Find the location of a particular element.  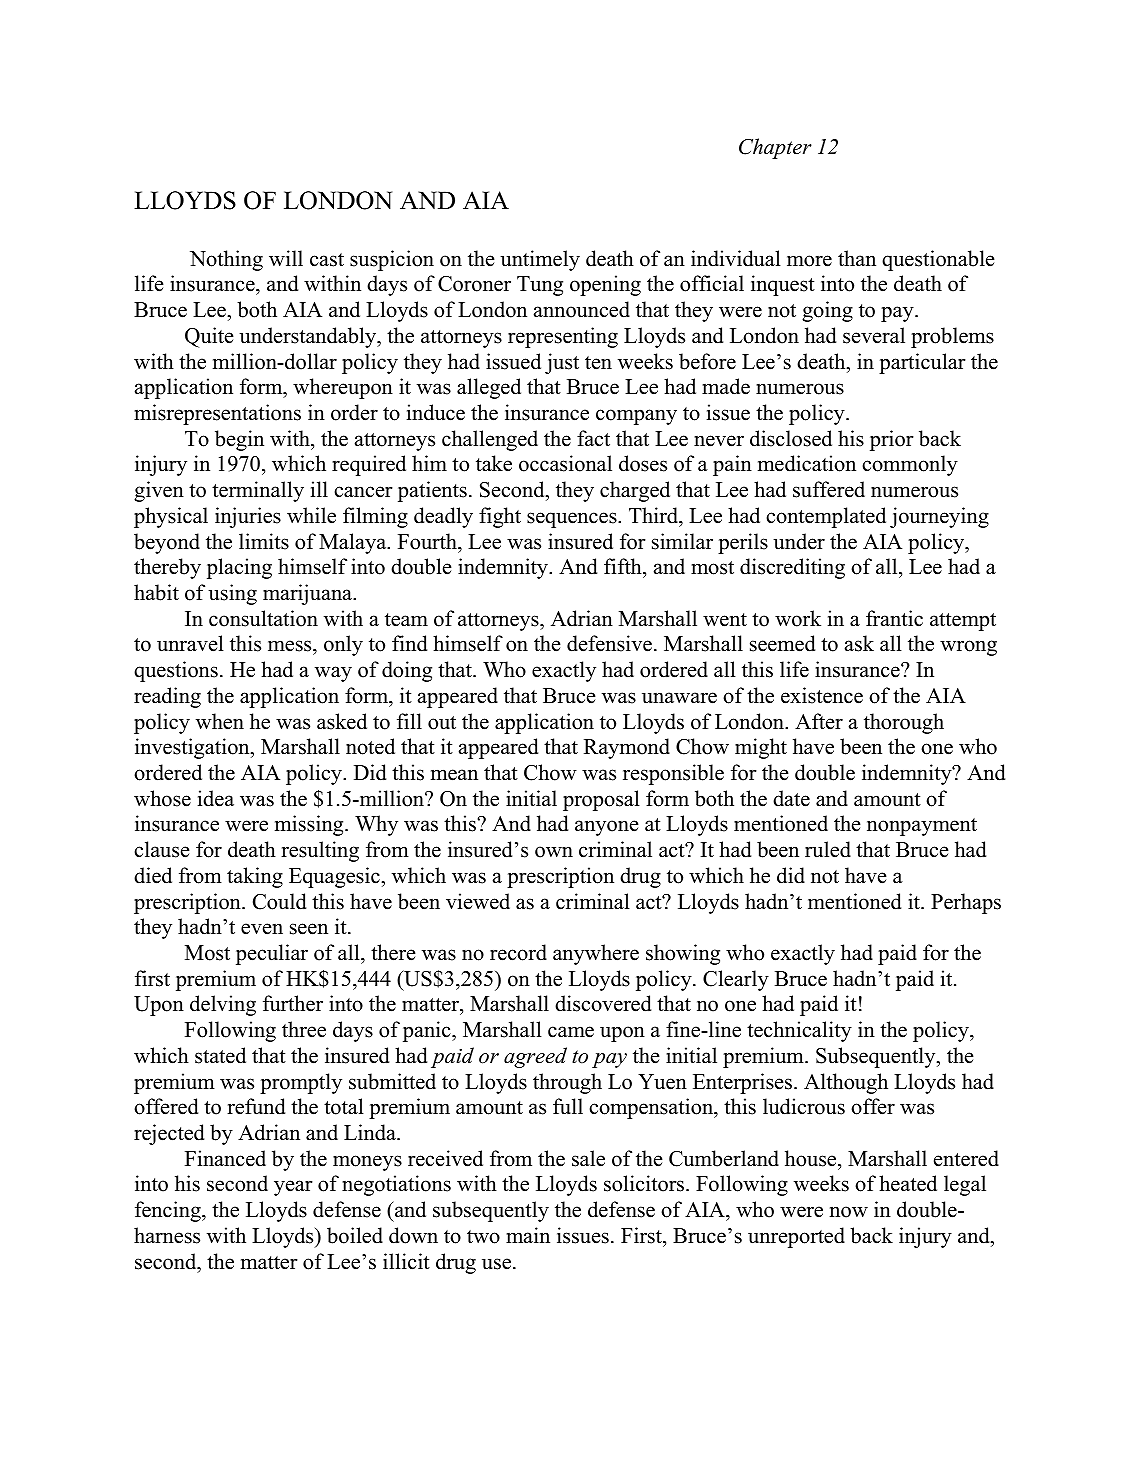

contemplated is located at coordinates (826, 517).
